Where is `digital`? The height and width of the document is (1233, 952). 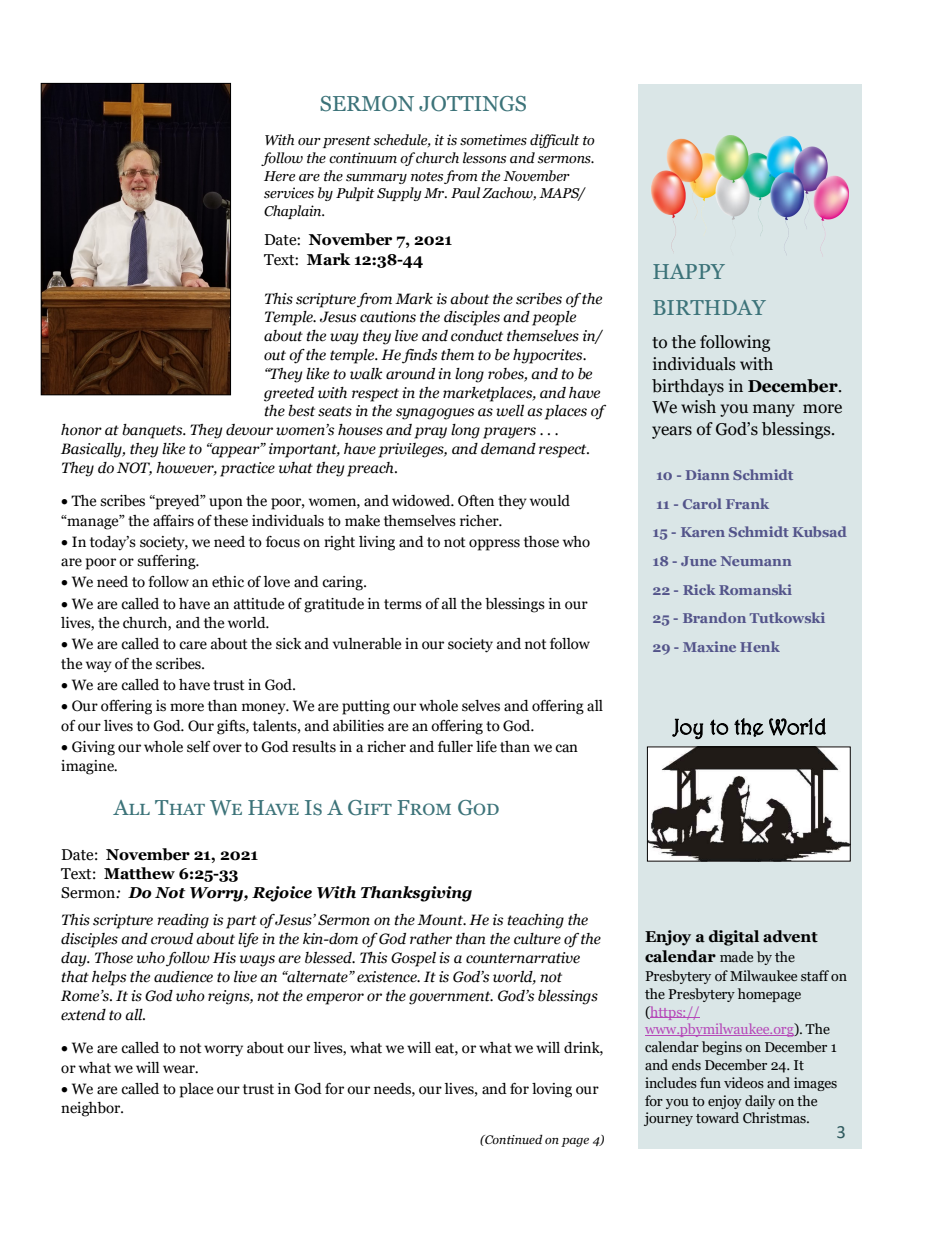 digital is located at coordinates (734, 938).
